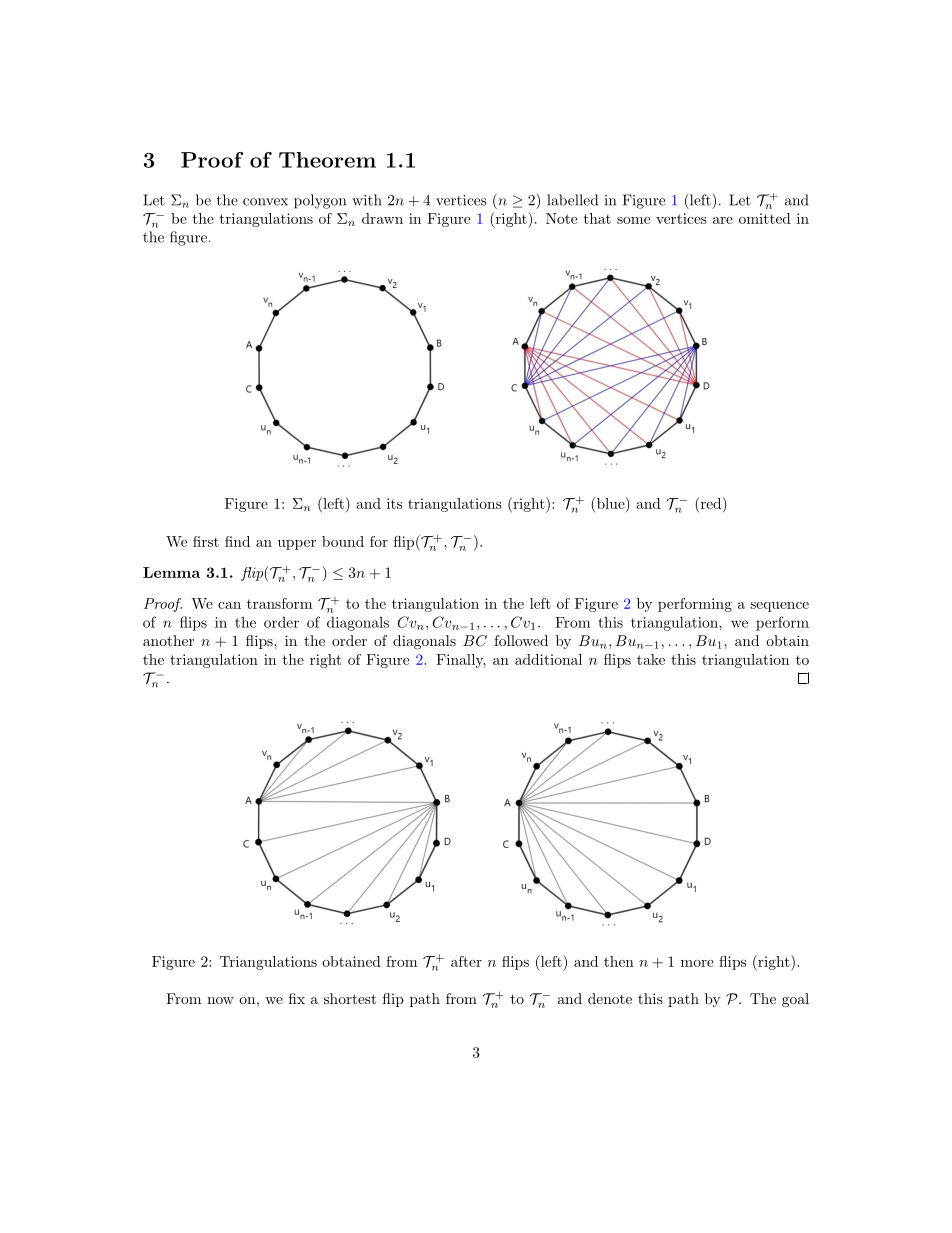 This image has width=952, height=1233. What do you see at coordinates (265, 202) in the image?
I see `convex` at bounding box center [265, 202].
